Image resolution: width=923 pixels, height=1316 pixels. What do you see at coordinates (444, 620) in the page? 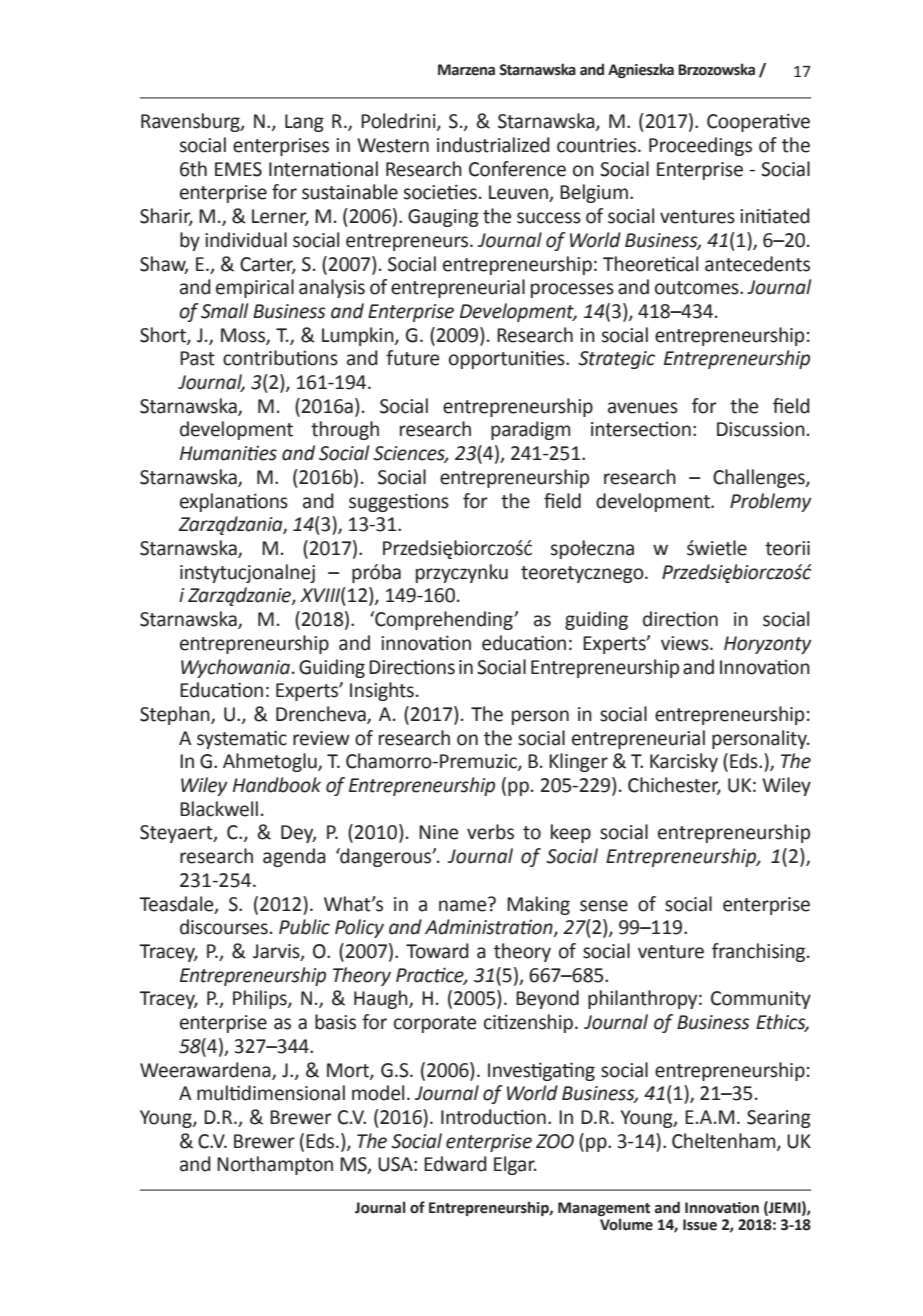
I see `Comprehending` at bounding box center [444, 620].
